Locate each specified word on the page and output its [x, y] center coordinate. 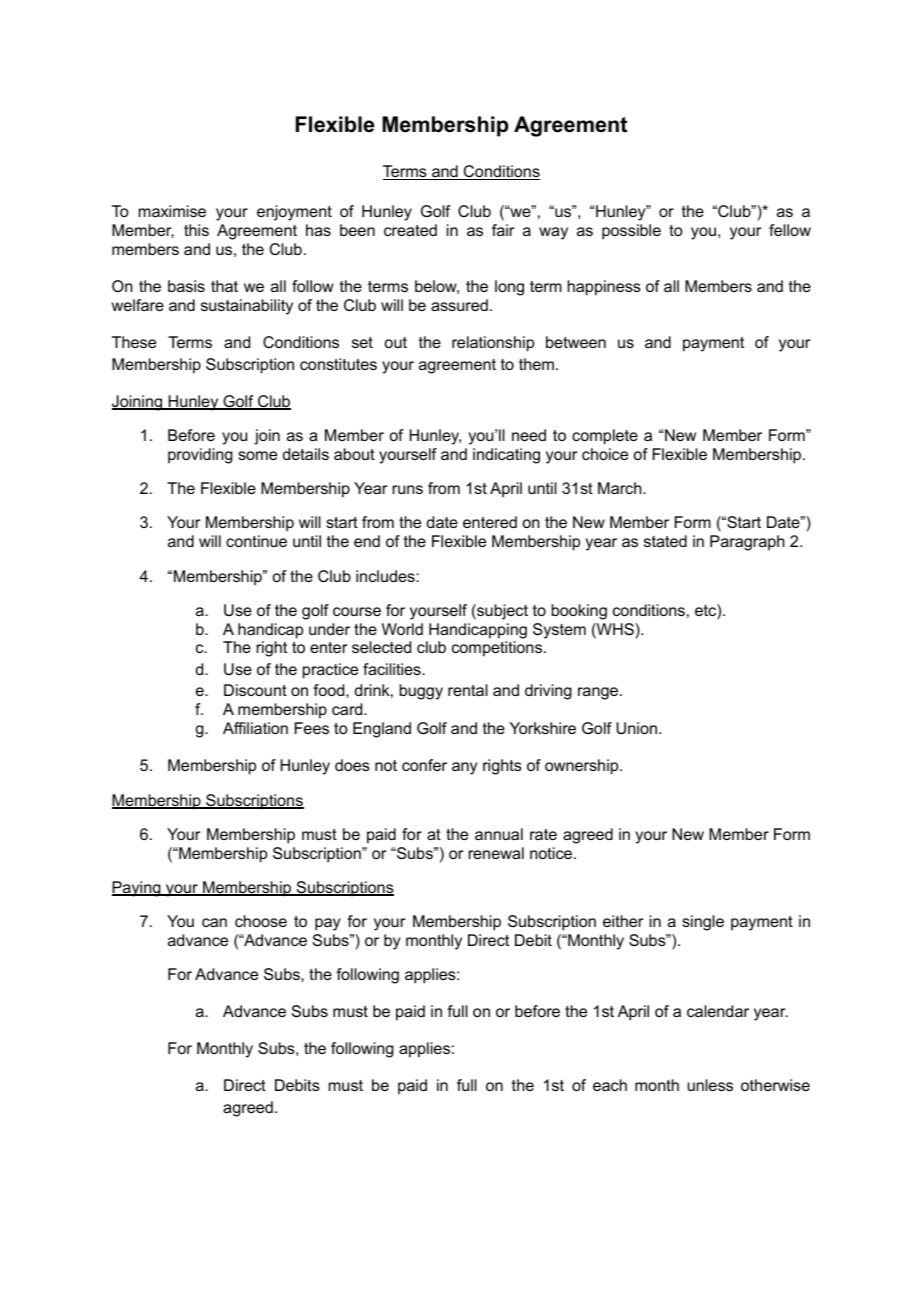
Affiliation [255, 728]
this [196, 230]
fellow [790, 230]
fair [503, 230]
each [610, 1085]
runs [408, 489]
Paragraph [747, 543]
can [214, 922]
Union [636, 728]
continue [256, 541]
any [464, 768]
